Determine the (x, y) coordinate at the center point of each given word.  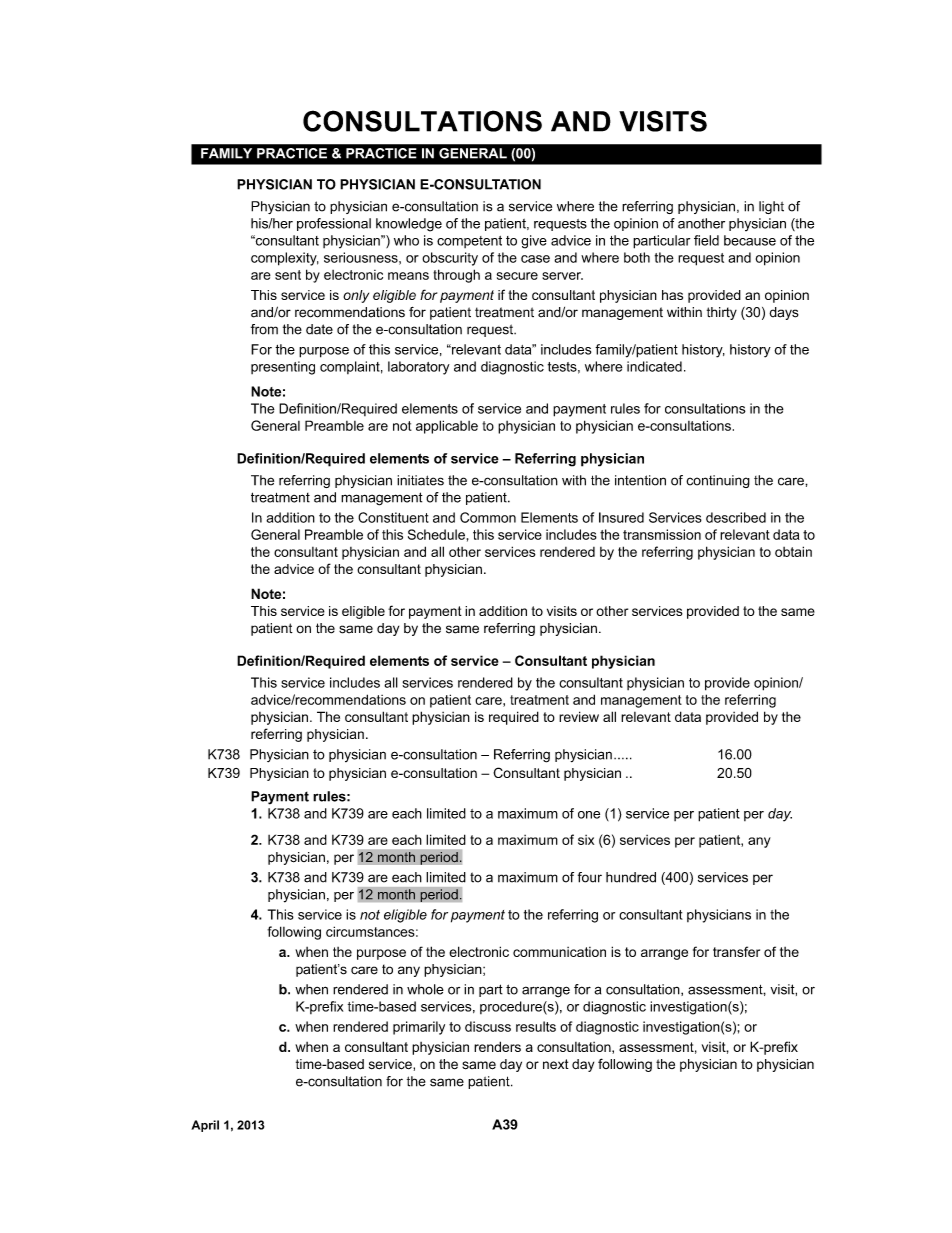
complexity (285, 259)
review (579, 716)
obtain (793, 551)
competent (469, 242)
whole (425, 989)
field (706, 240)
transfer (736, 951)
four (590, 877)
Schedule (436, 534)
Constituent (393, 517)
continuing (718, 481)
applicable (447, 427)
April (205, 1126)
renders (497, 1046)
